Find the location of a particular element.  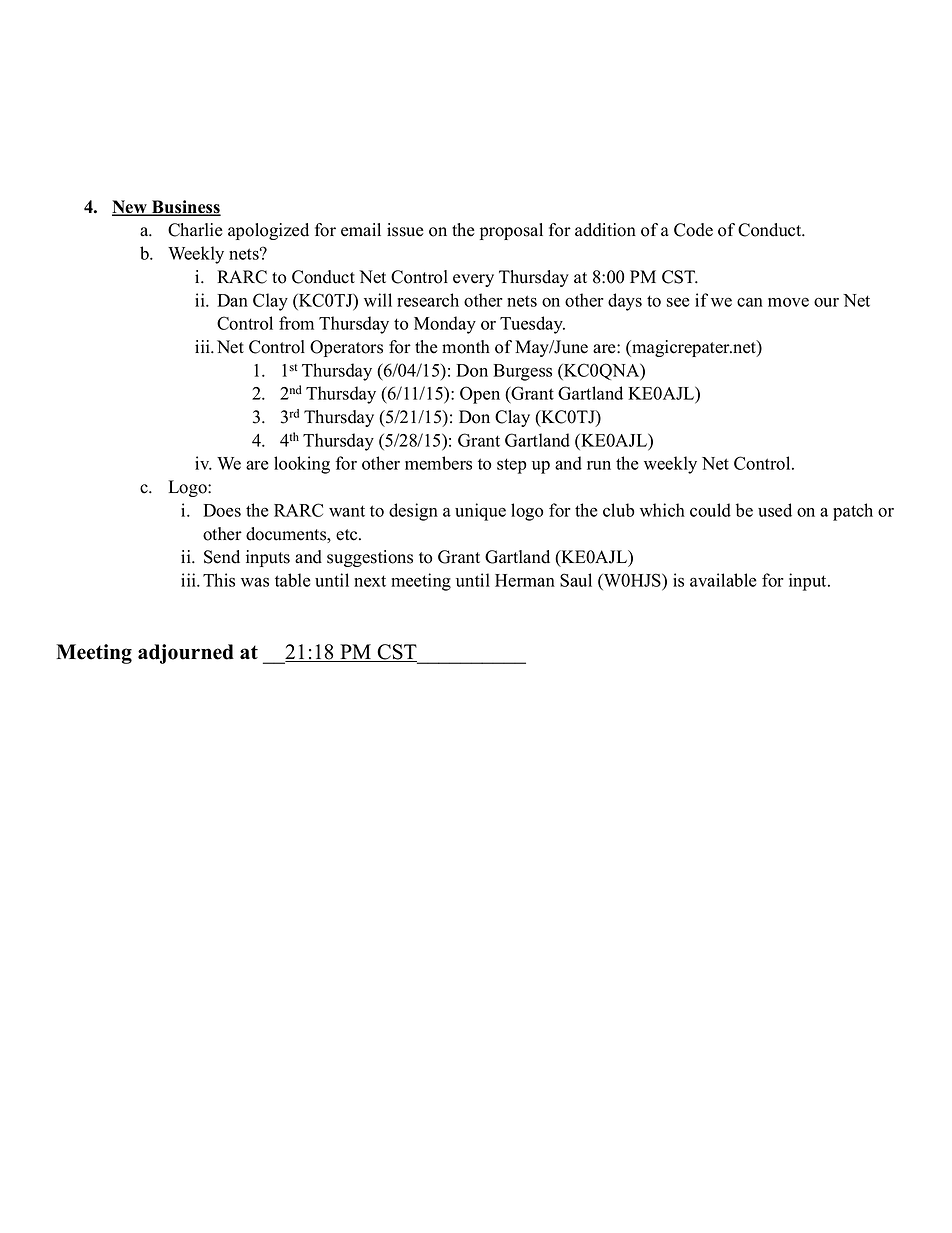

Code is located at coordinates (693, 230).
